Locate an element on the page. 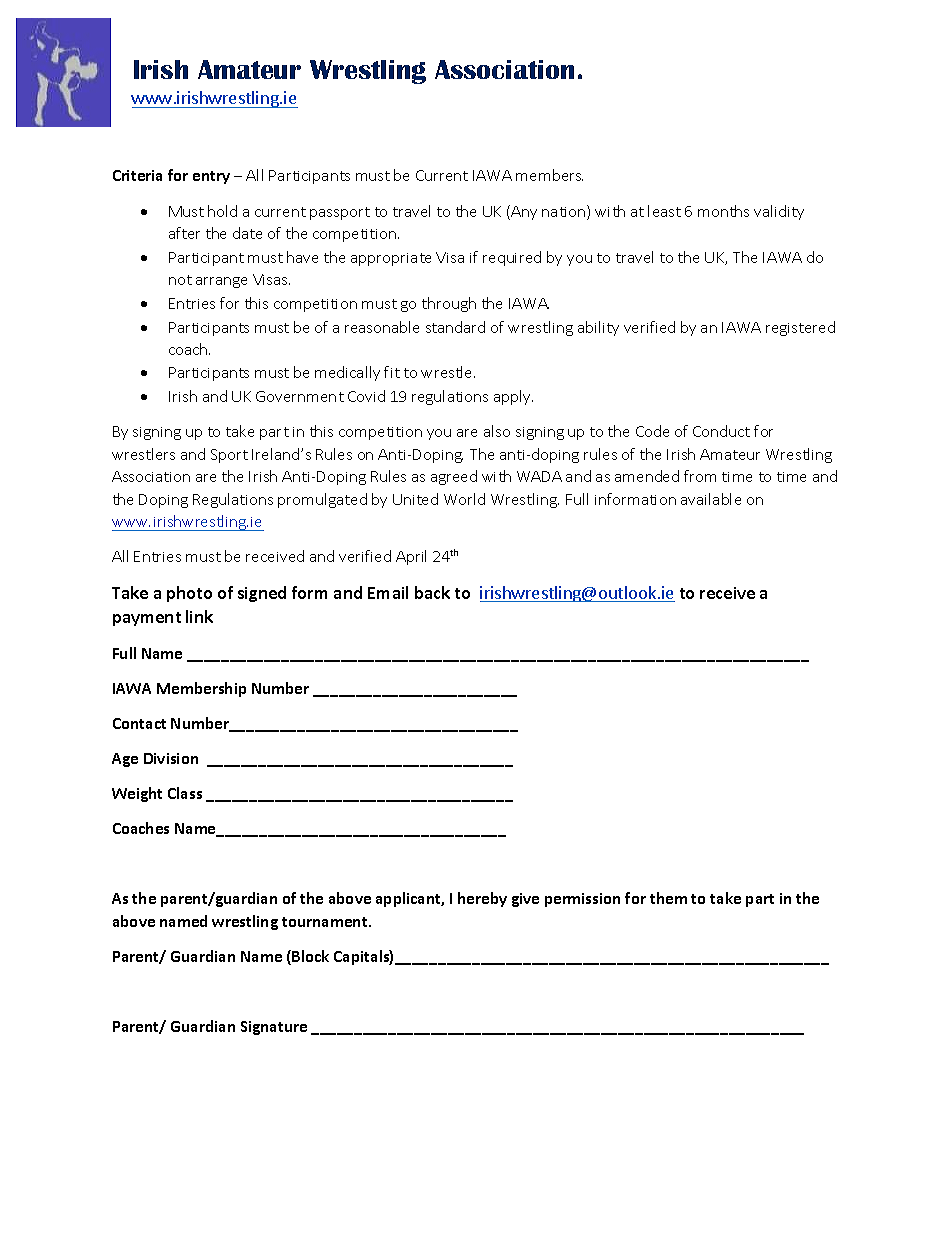  hold is located at coordinates (222, 211).
